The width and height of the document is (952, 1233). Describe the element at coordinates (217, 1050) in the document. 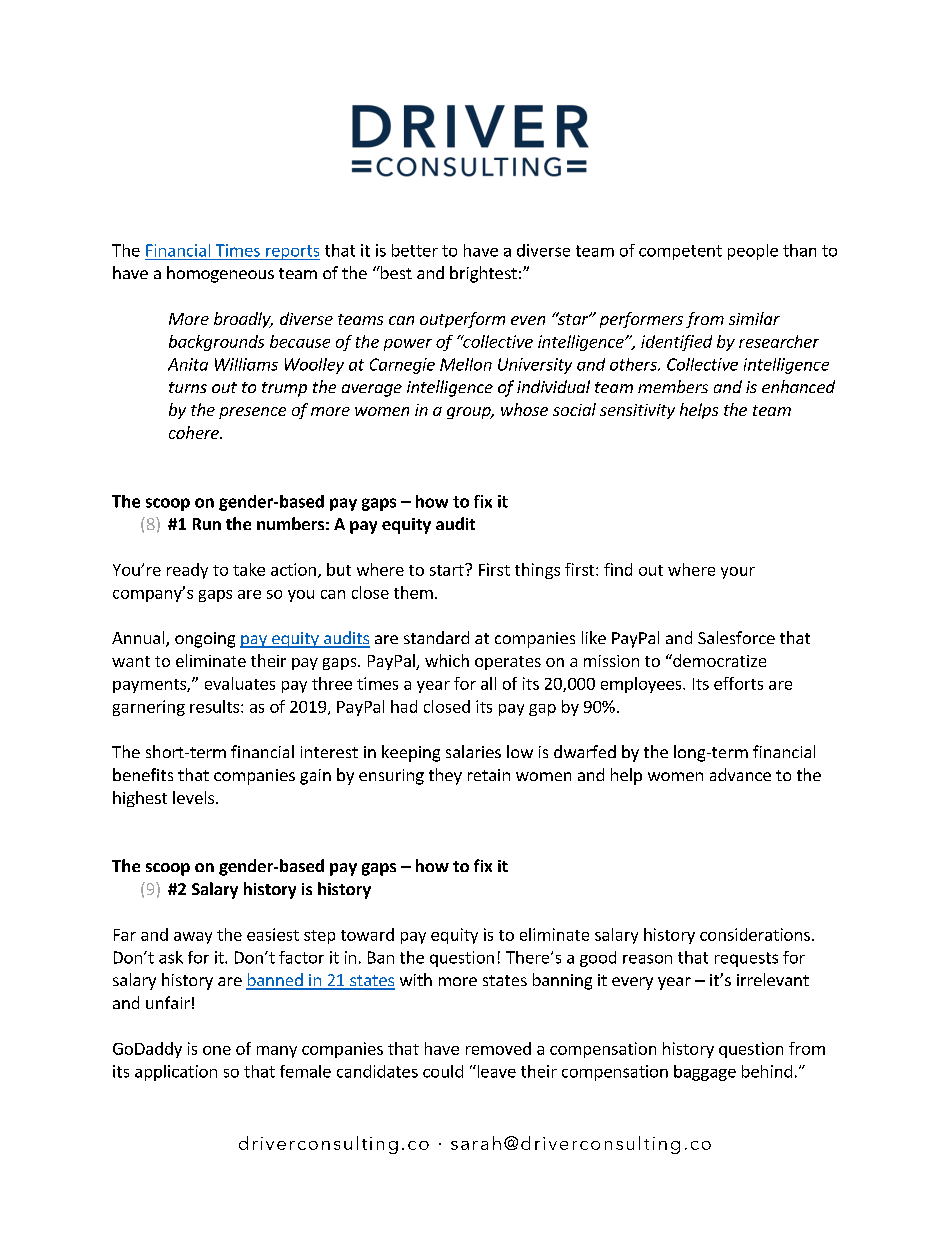

I see `one` at that location.
